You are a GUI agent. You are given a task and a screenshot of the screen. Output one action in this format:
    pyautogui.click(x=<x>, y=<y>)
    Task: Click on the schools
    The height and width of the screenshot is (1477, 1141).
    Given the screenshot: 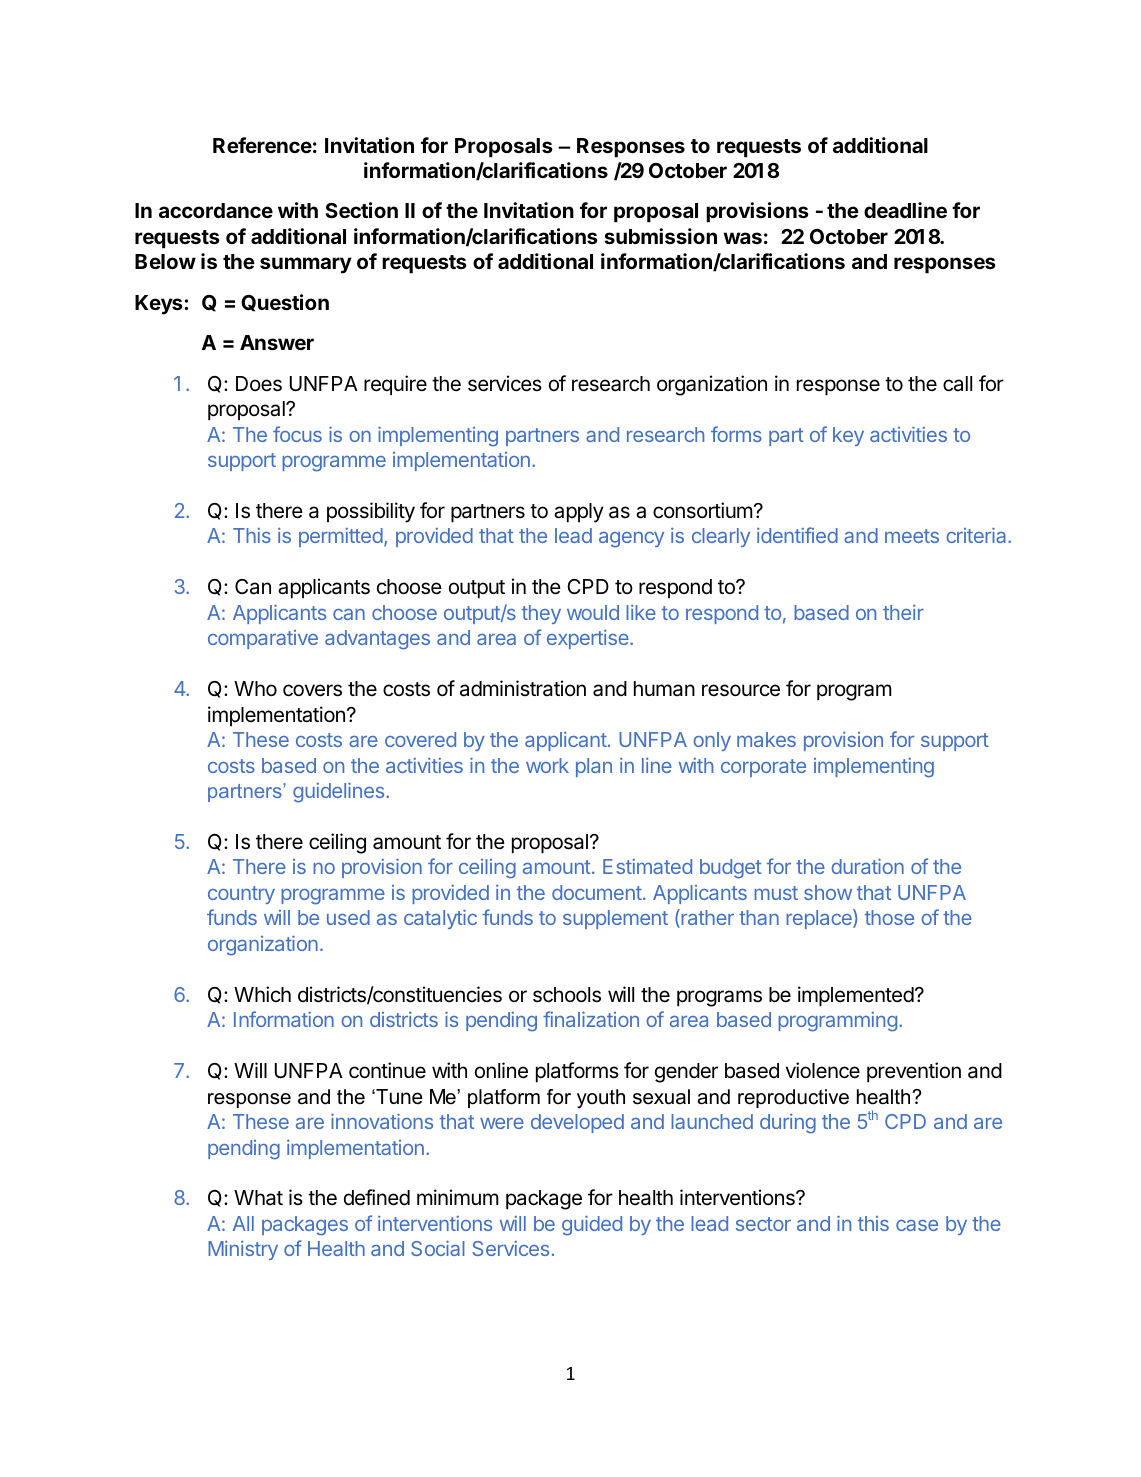 What is the action you would take?
    pyautogui.click(x=567, y=995)
